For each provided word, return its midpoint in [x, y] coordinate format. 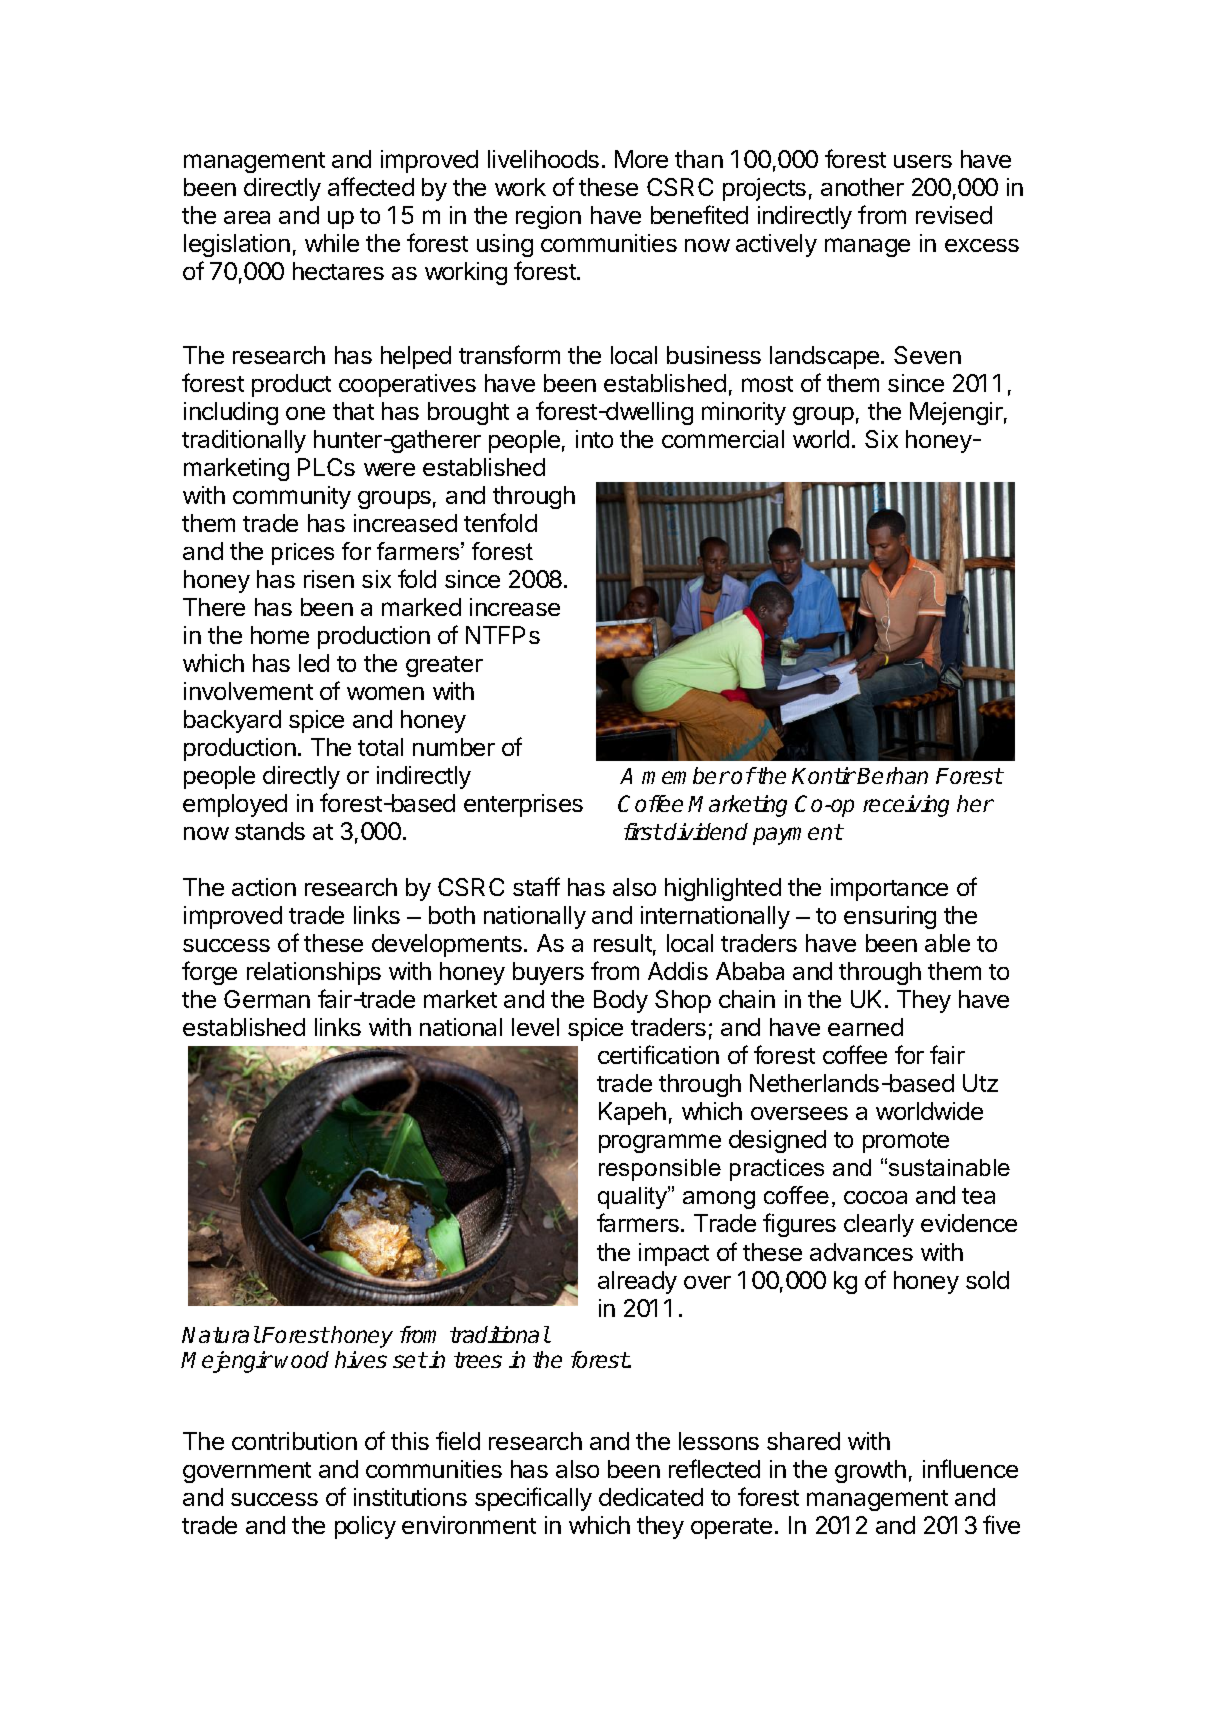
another [862, 187]
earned [865, 1027]
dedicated [651, 1497]
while [332, 243]
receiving [906, 806]
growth [870, 1471]
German [267, 999]
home [280, 635]
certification [658, 1054]
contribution [294, 1441]
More [641, 159]
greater [444, 666]
